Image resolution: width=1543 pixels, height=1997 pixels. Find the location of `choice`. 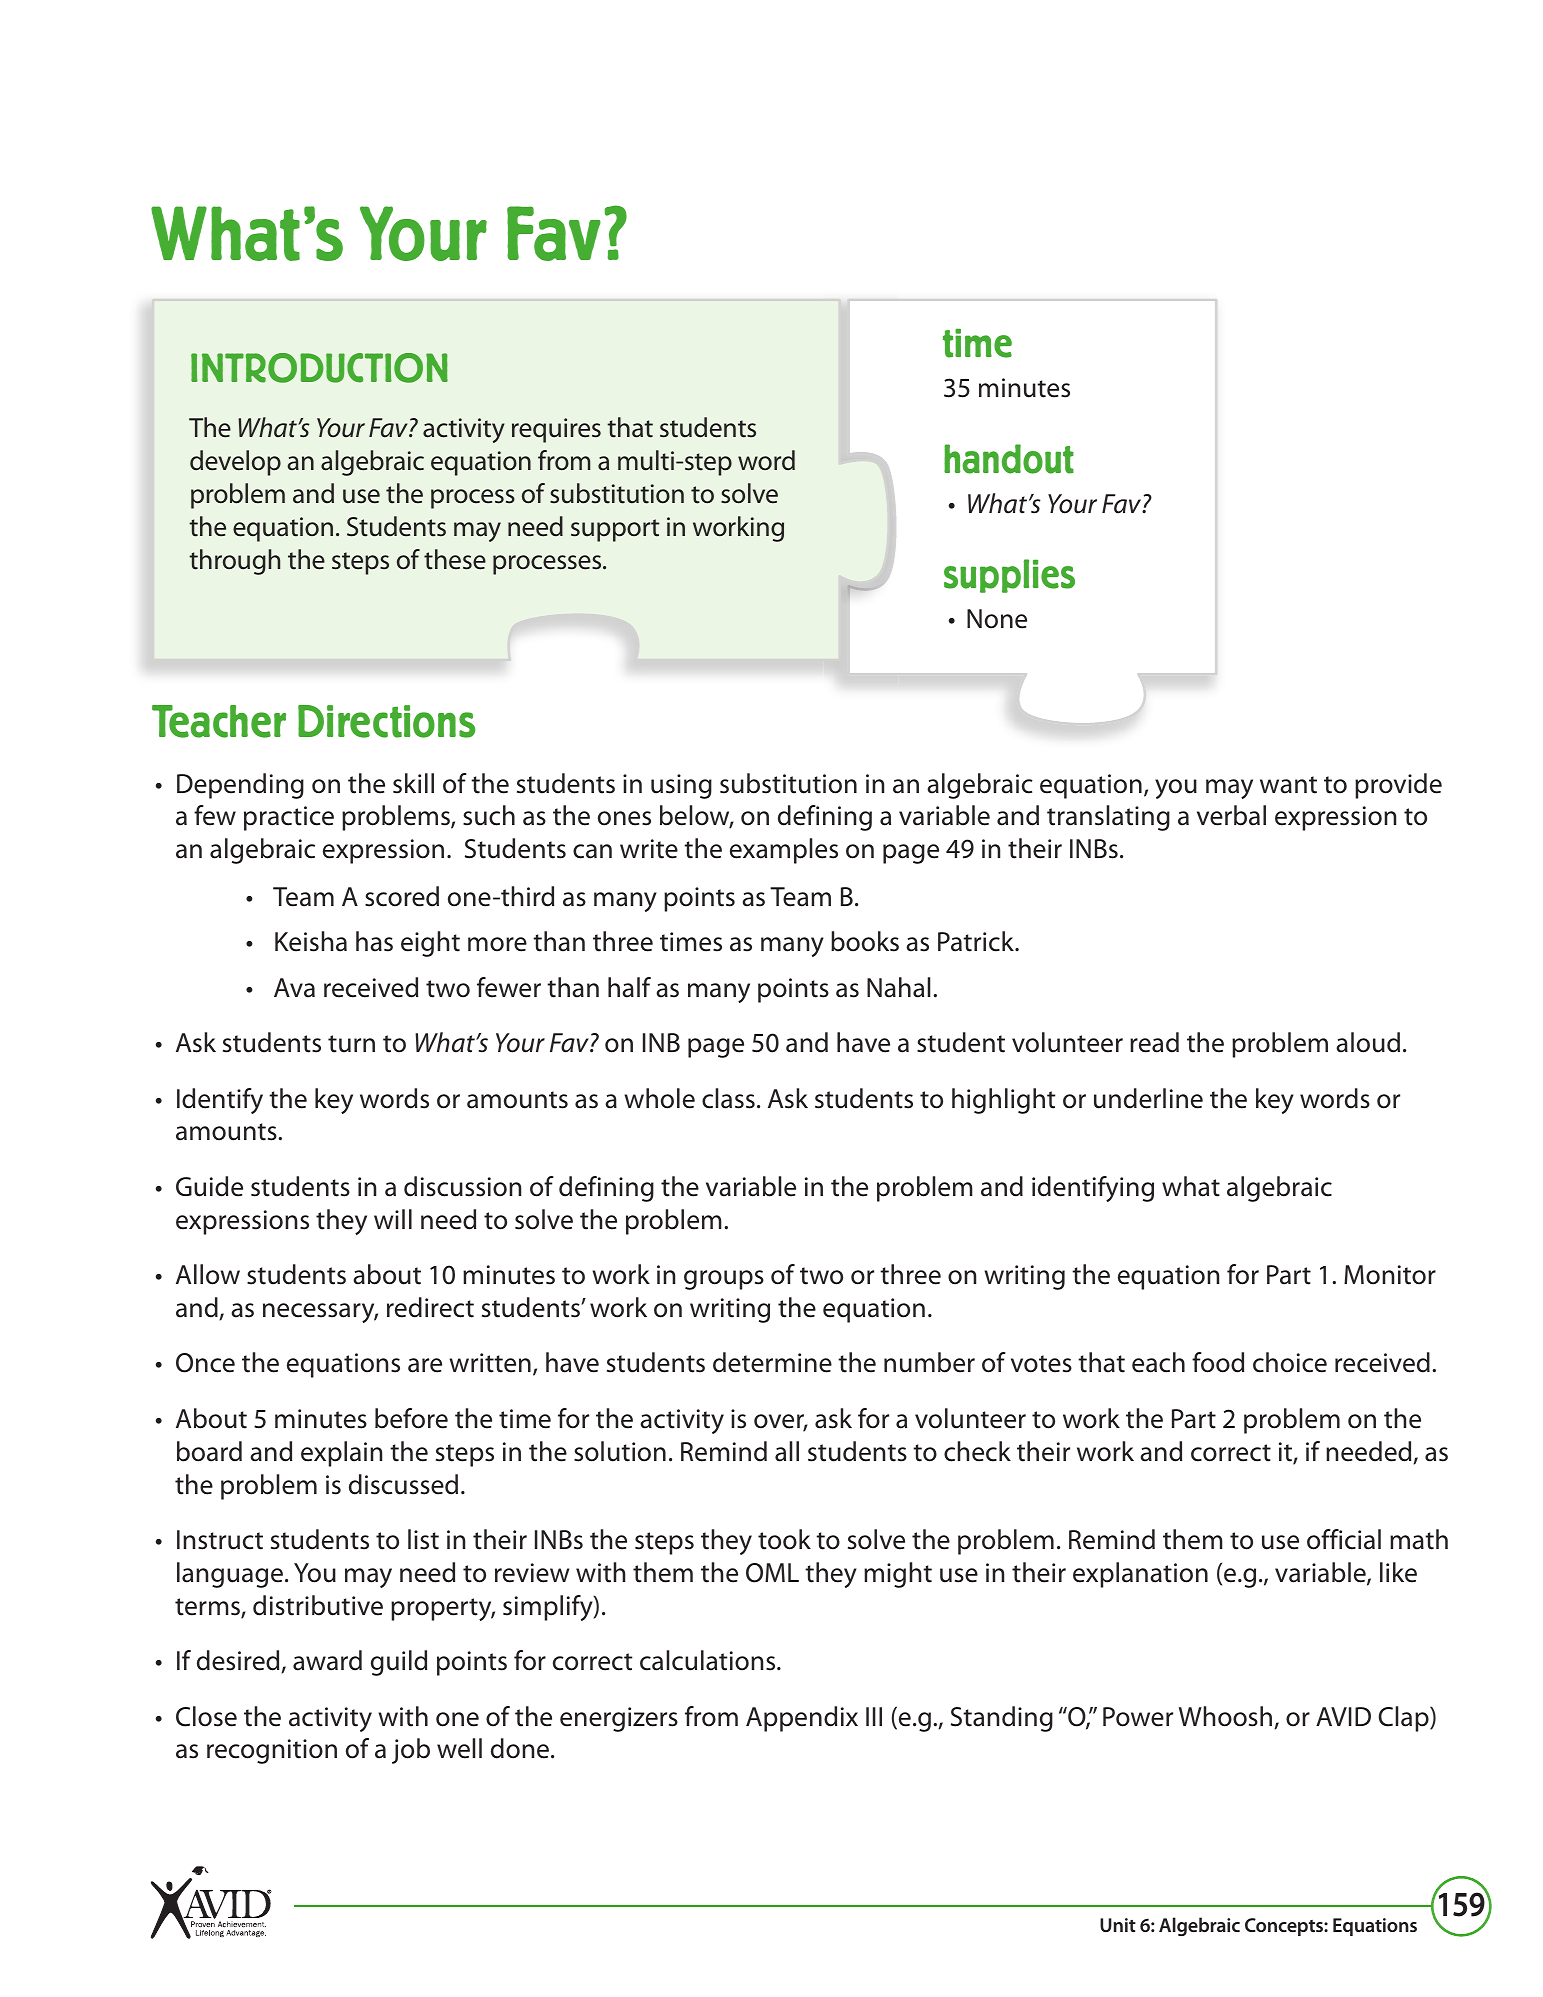

choice is located at coordinates (1290, 1362).
